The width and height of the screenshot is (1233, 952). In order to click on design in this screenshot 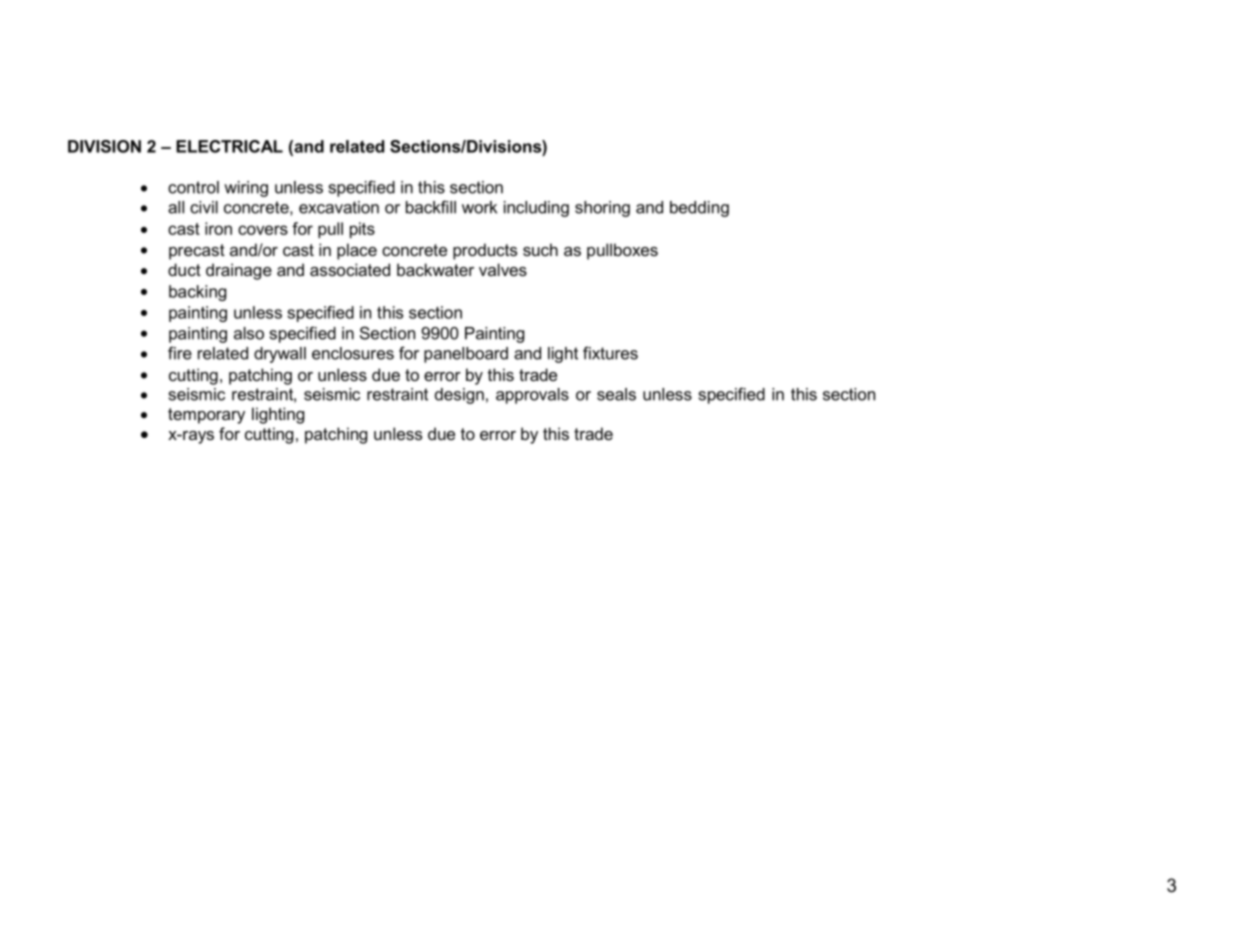, I will do `click(459, 396)`.
